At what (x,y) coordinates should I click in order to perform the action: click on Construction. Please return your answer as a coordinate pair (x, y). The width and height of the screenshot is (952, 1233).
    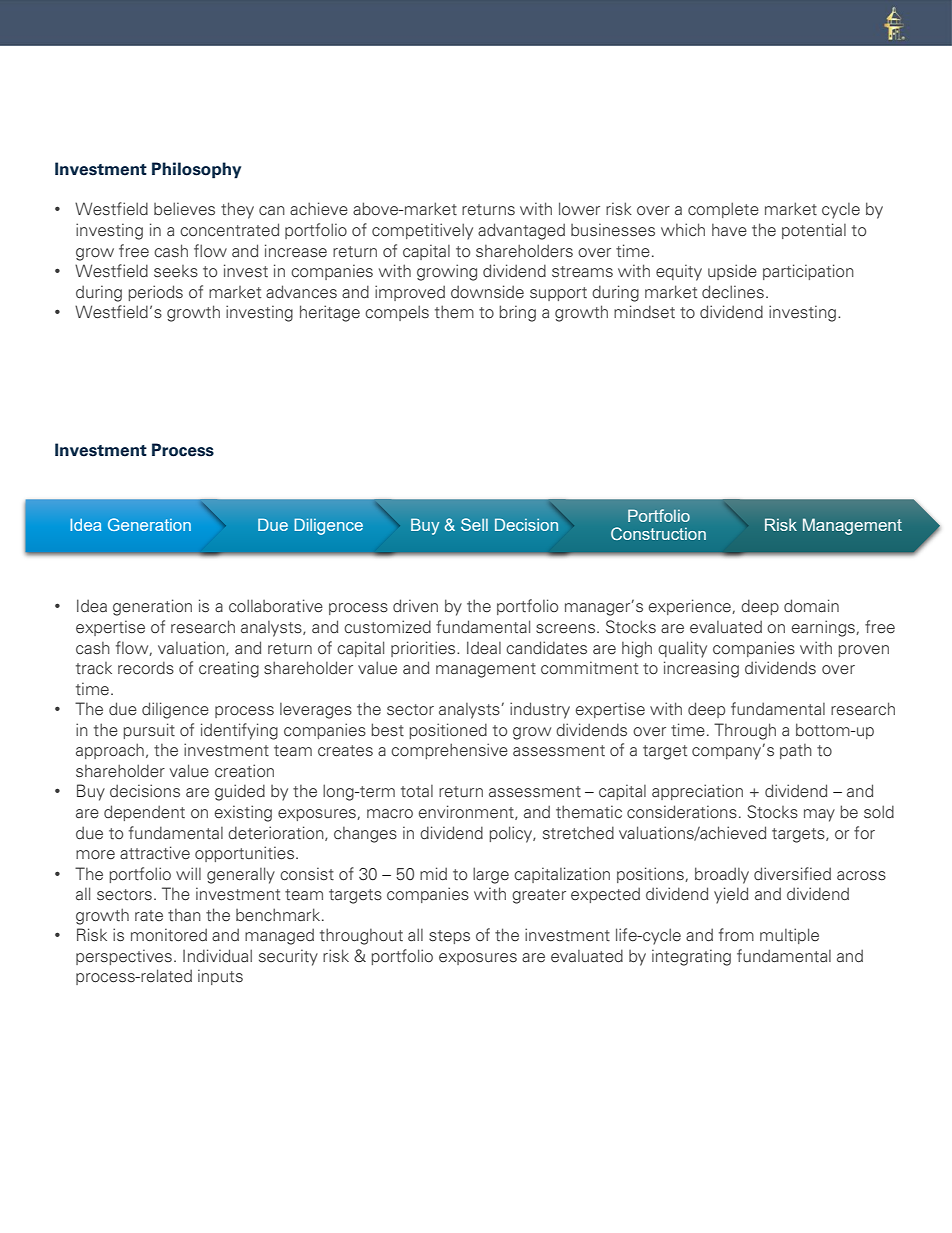
    Looking at the image, I should click on (658, 533).
